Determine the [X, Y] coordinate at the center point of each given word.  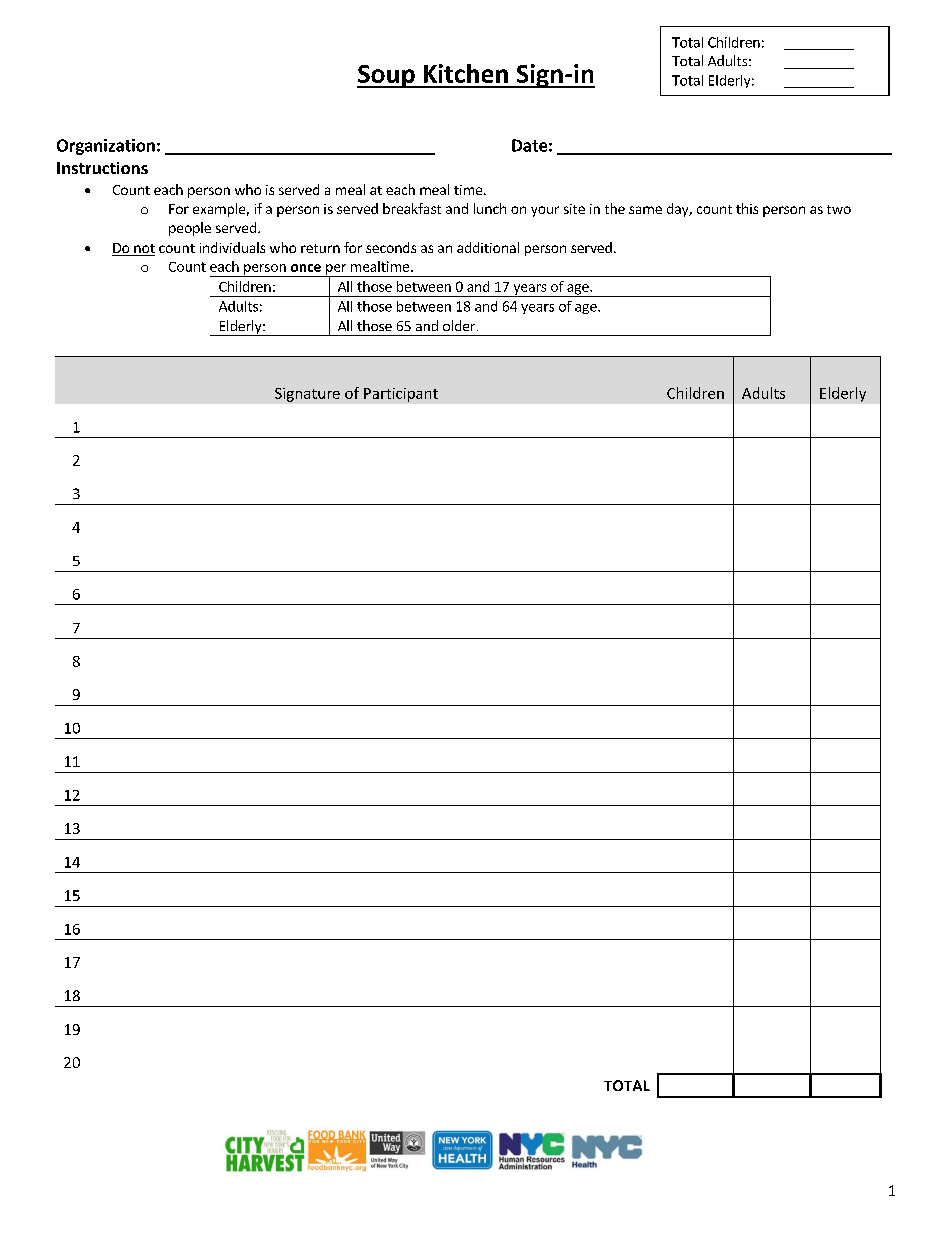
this [747, 208]
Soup [387, 76]
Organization [106, 147]
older [460, 325]
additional [488, 247]
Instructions [102, 168]
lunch [490, 208]
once [306, 268]
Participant [401, 395]
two [839, 209]
